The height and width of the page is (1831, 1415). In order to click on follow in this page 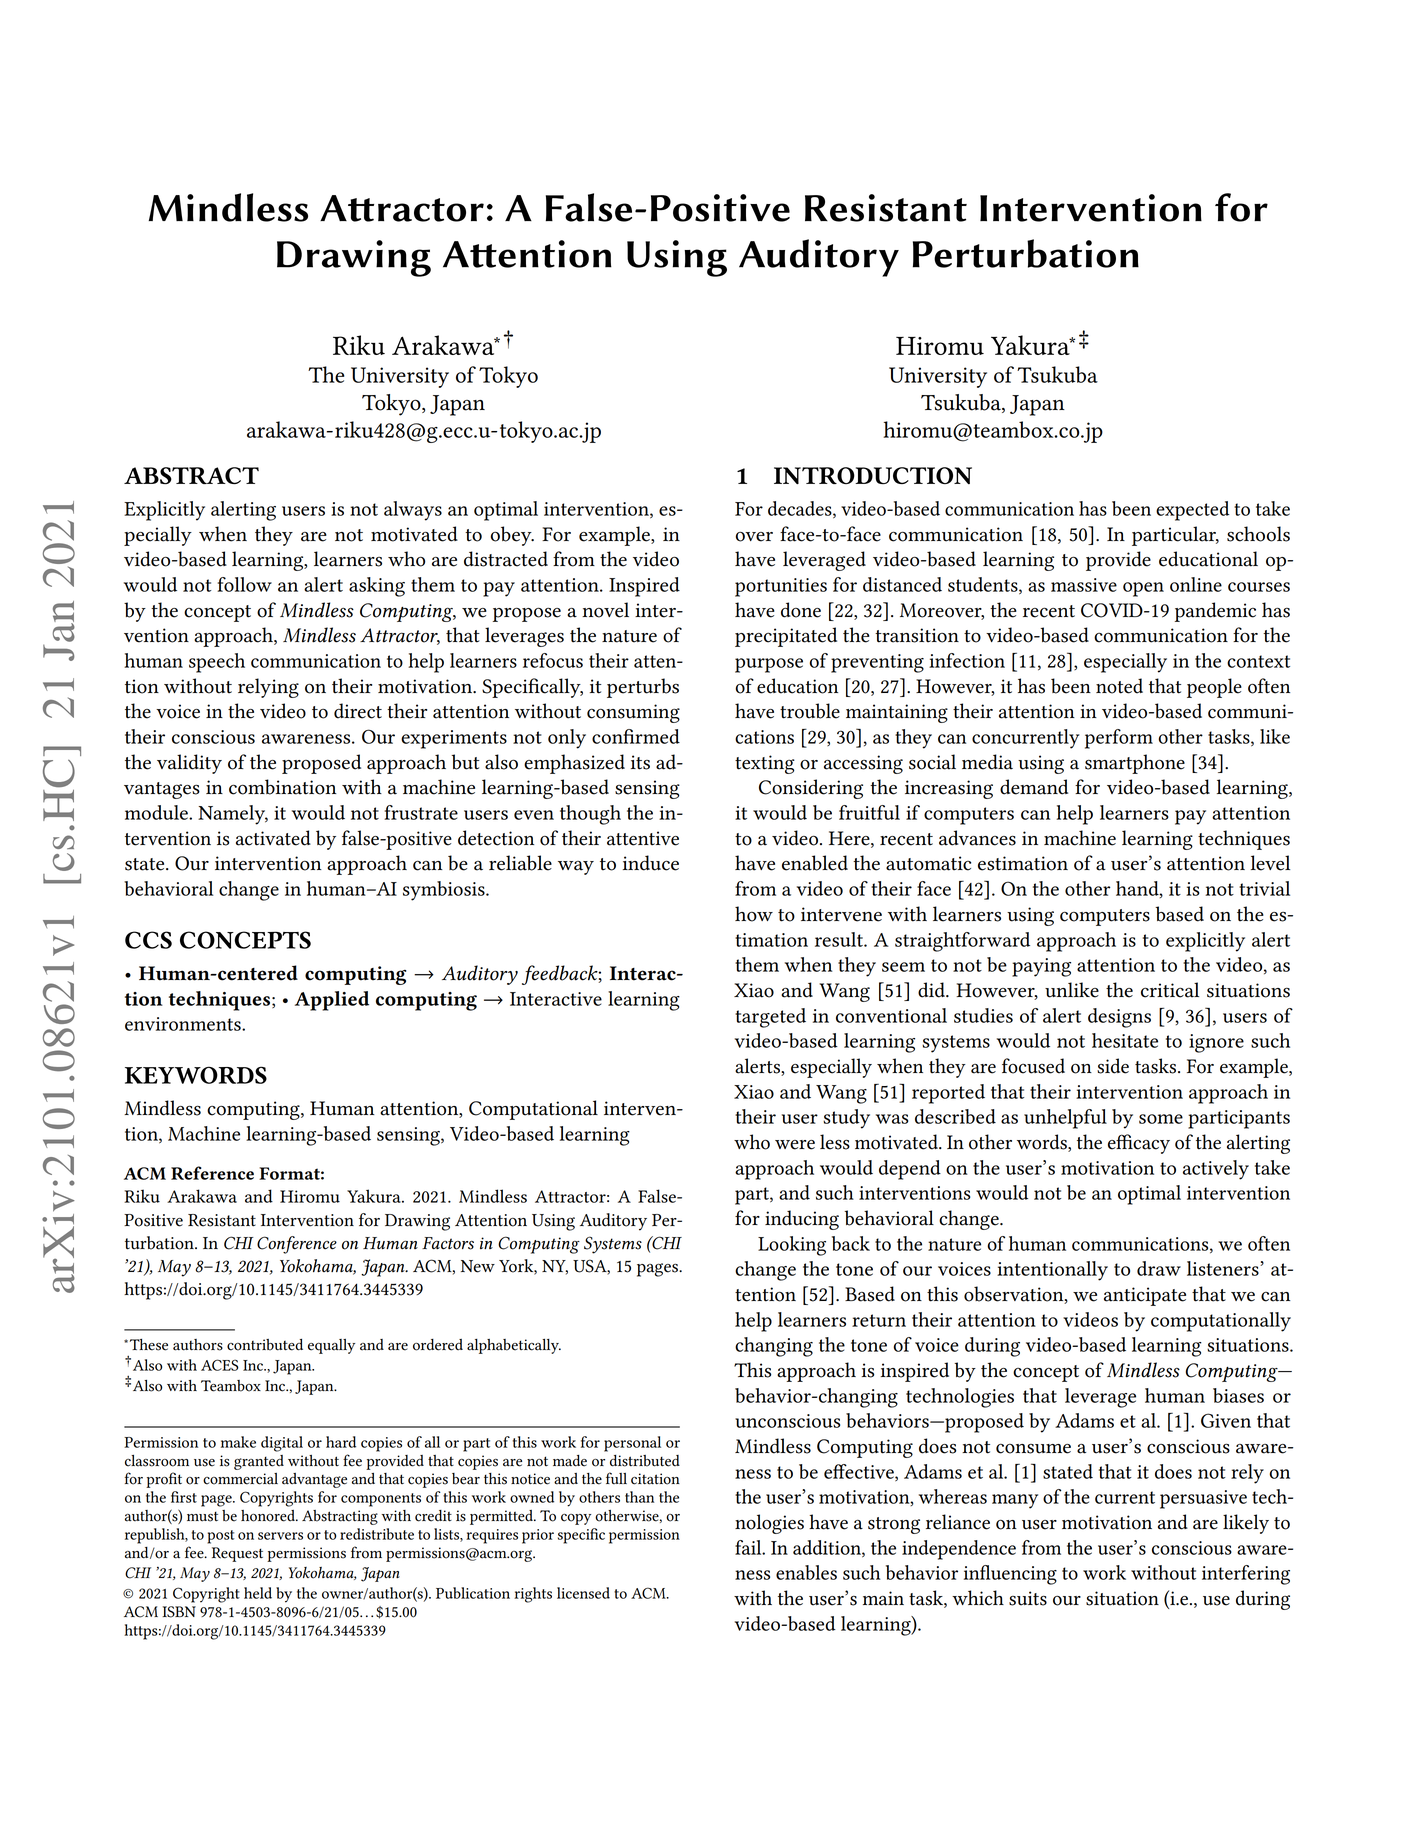, I will do `click(244, 584)`.
